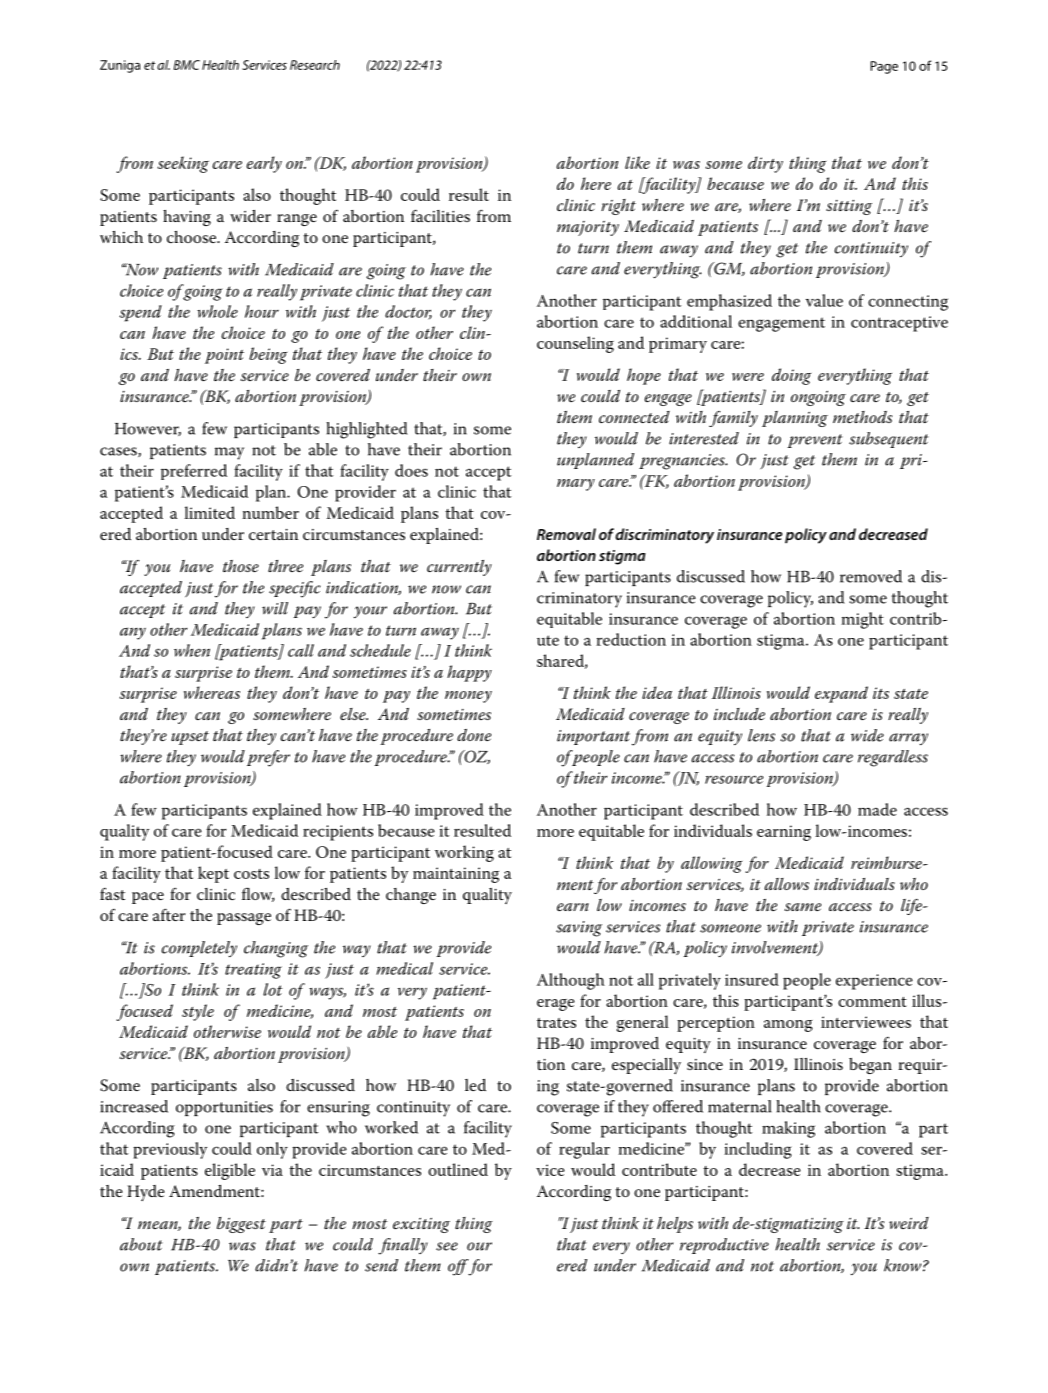  Describe the element at coordinates (192, 650) in the screenshot. I see `when` at that location.
